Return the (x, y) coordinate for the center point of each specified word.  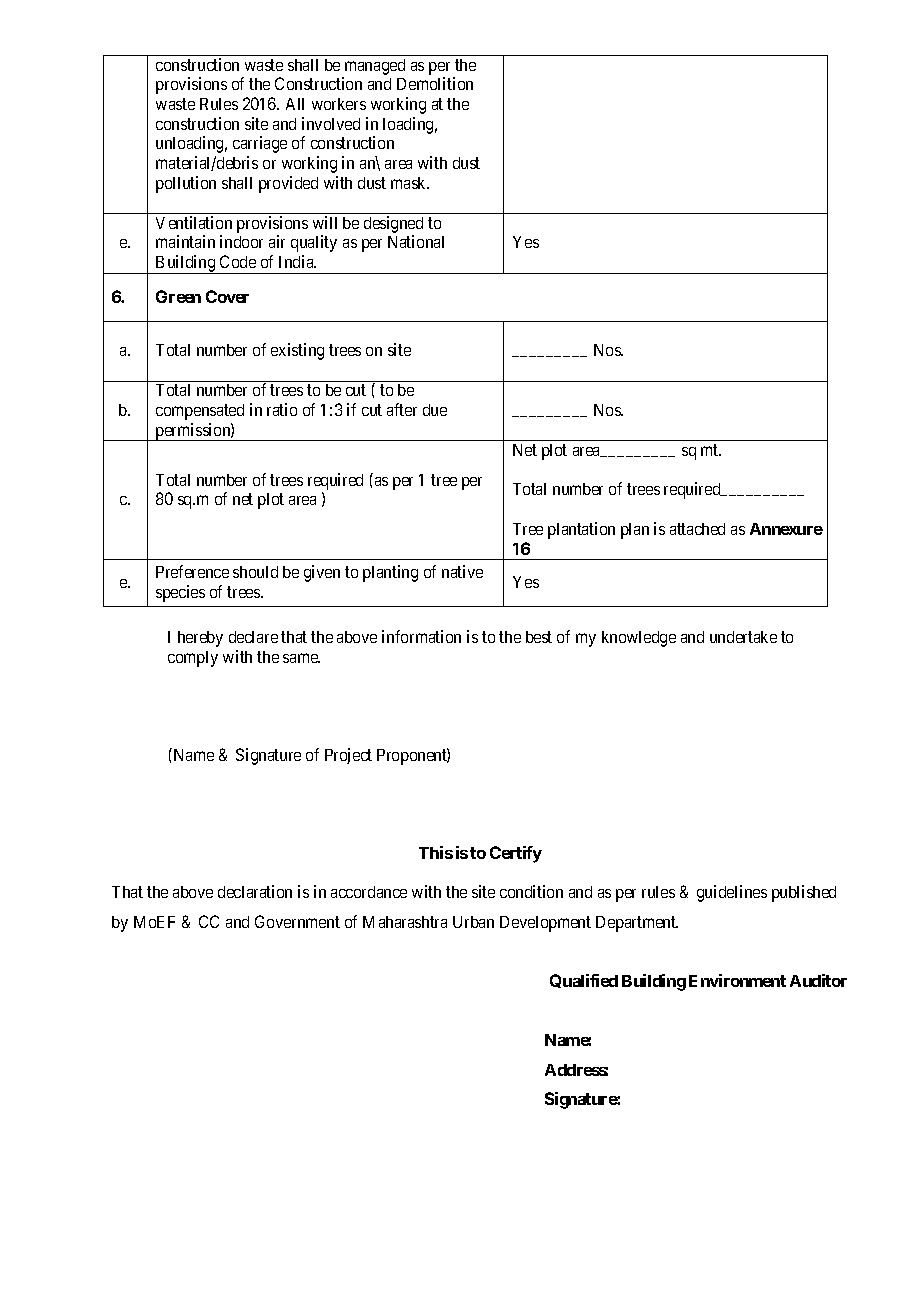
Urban (473, 922)
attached (697, 529)
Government (297, 921)
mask (410, 183)
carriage (260, 144)
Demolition (435, 83)
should (255, 572)
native (462, 571)
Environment (737, 980)
